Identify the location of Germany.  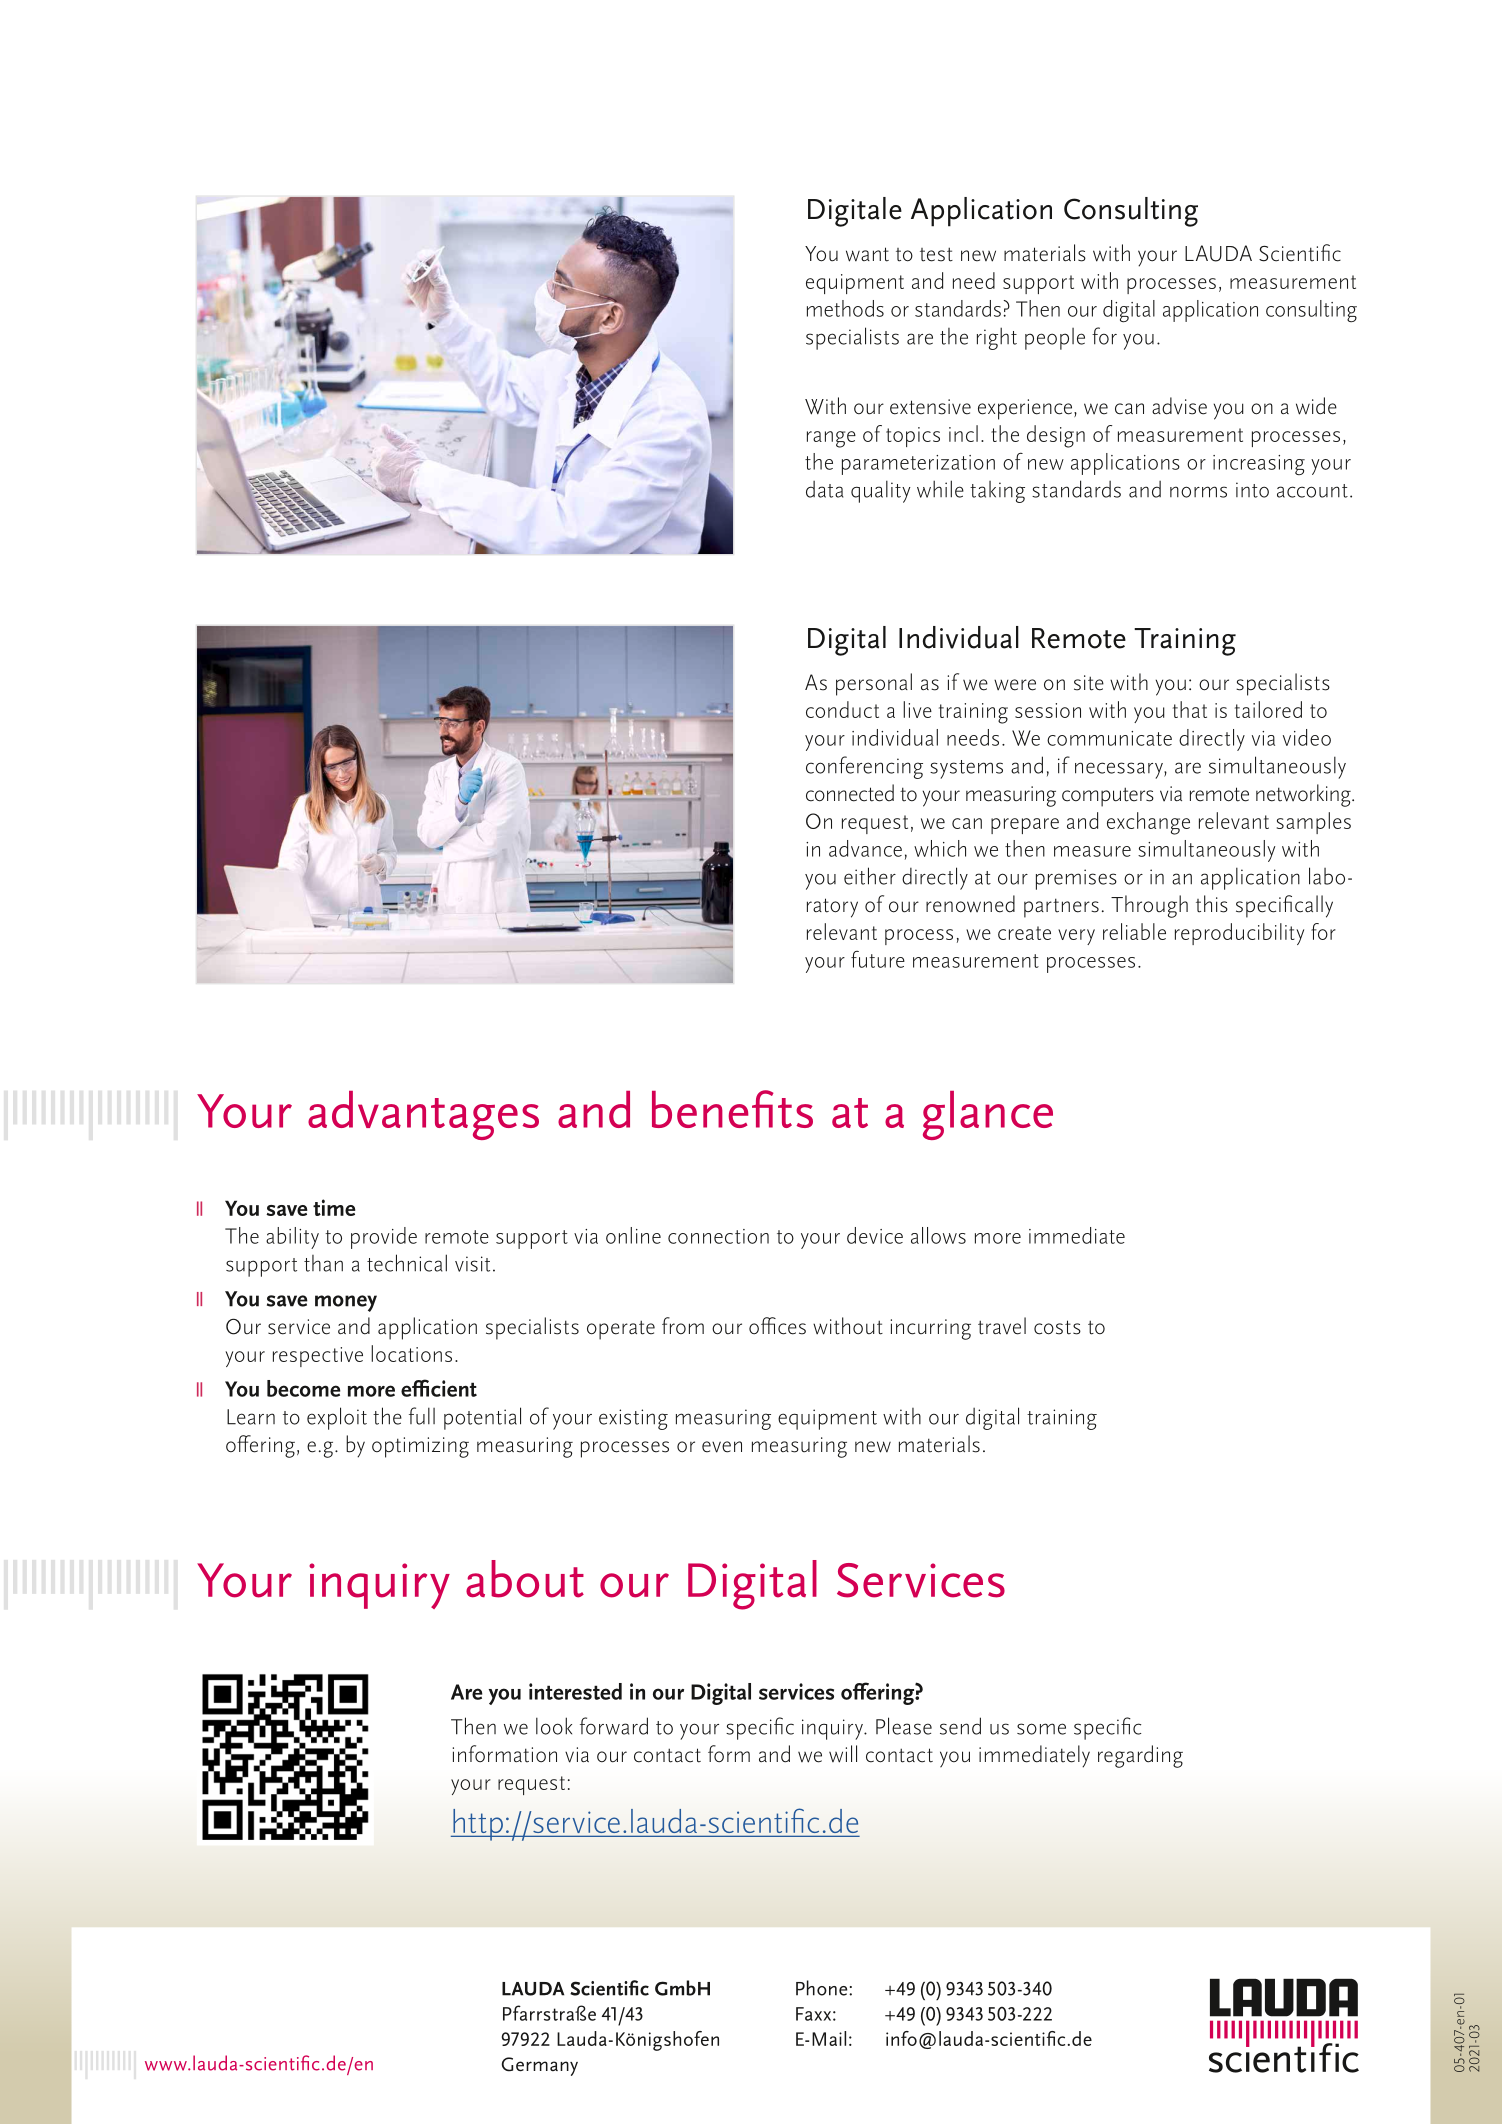
(540, 2066).
